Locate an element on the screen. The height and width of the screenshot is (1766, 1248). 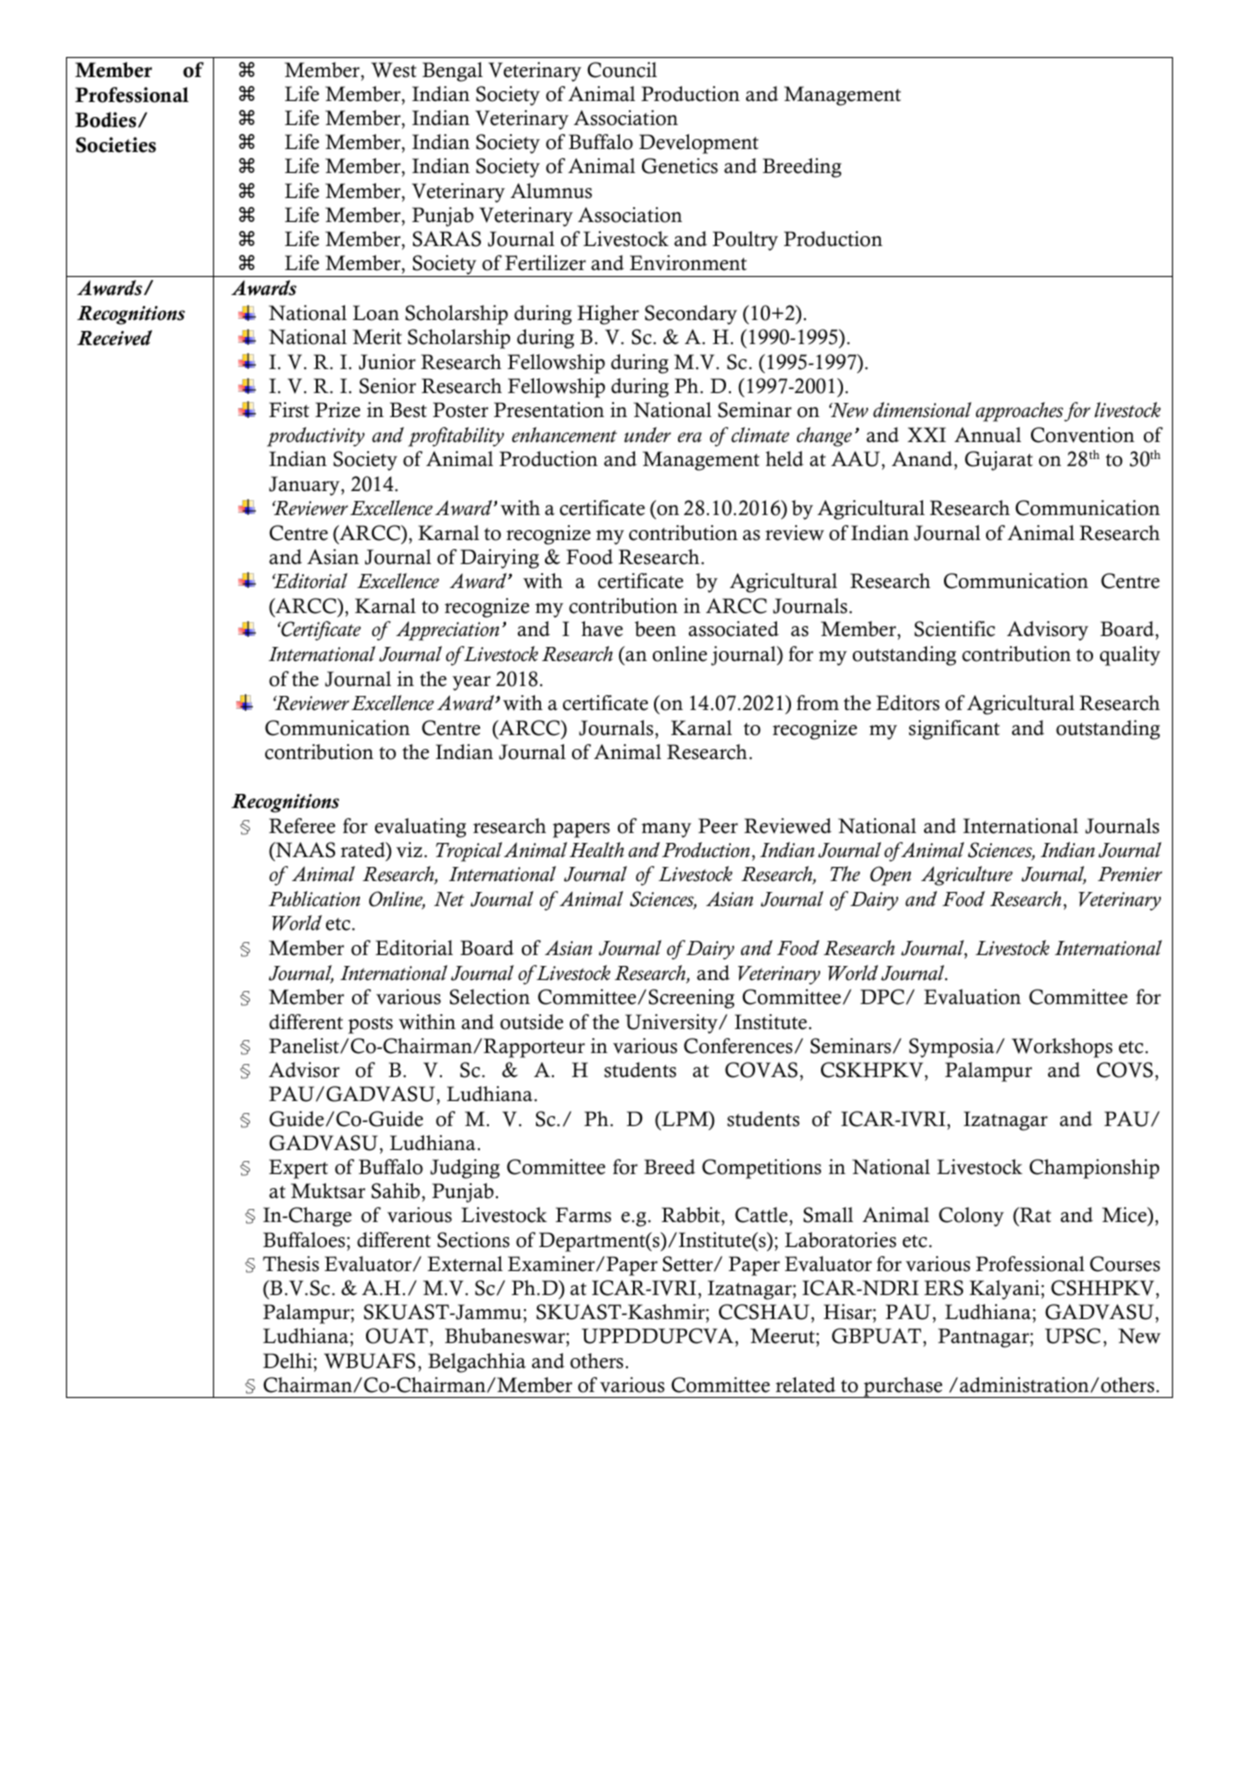
Setter is located at coordinates (689, 1264).
